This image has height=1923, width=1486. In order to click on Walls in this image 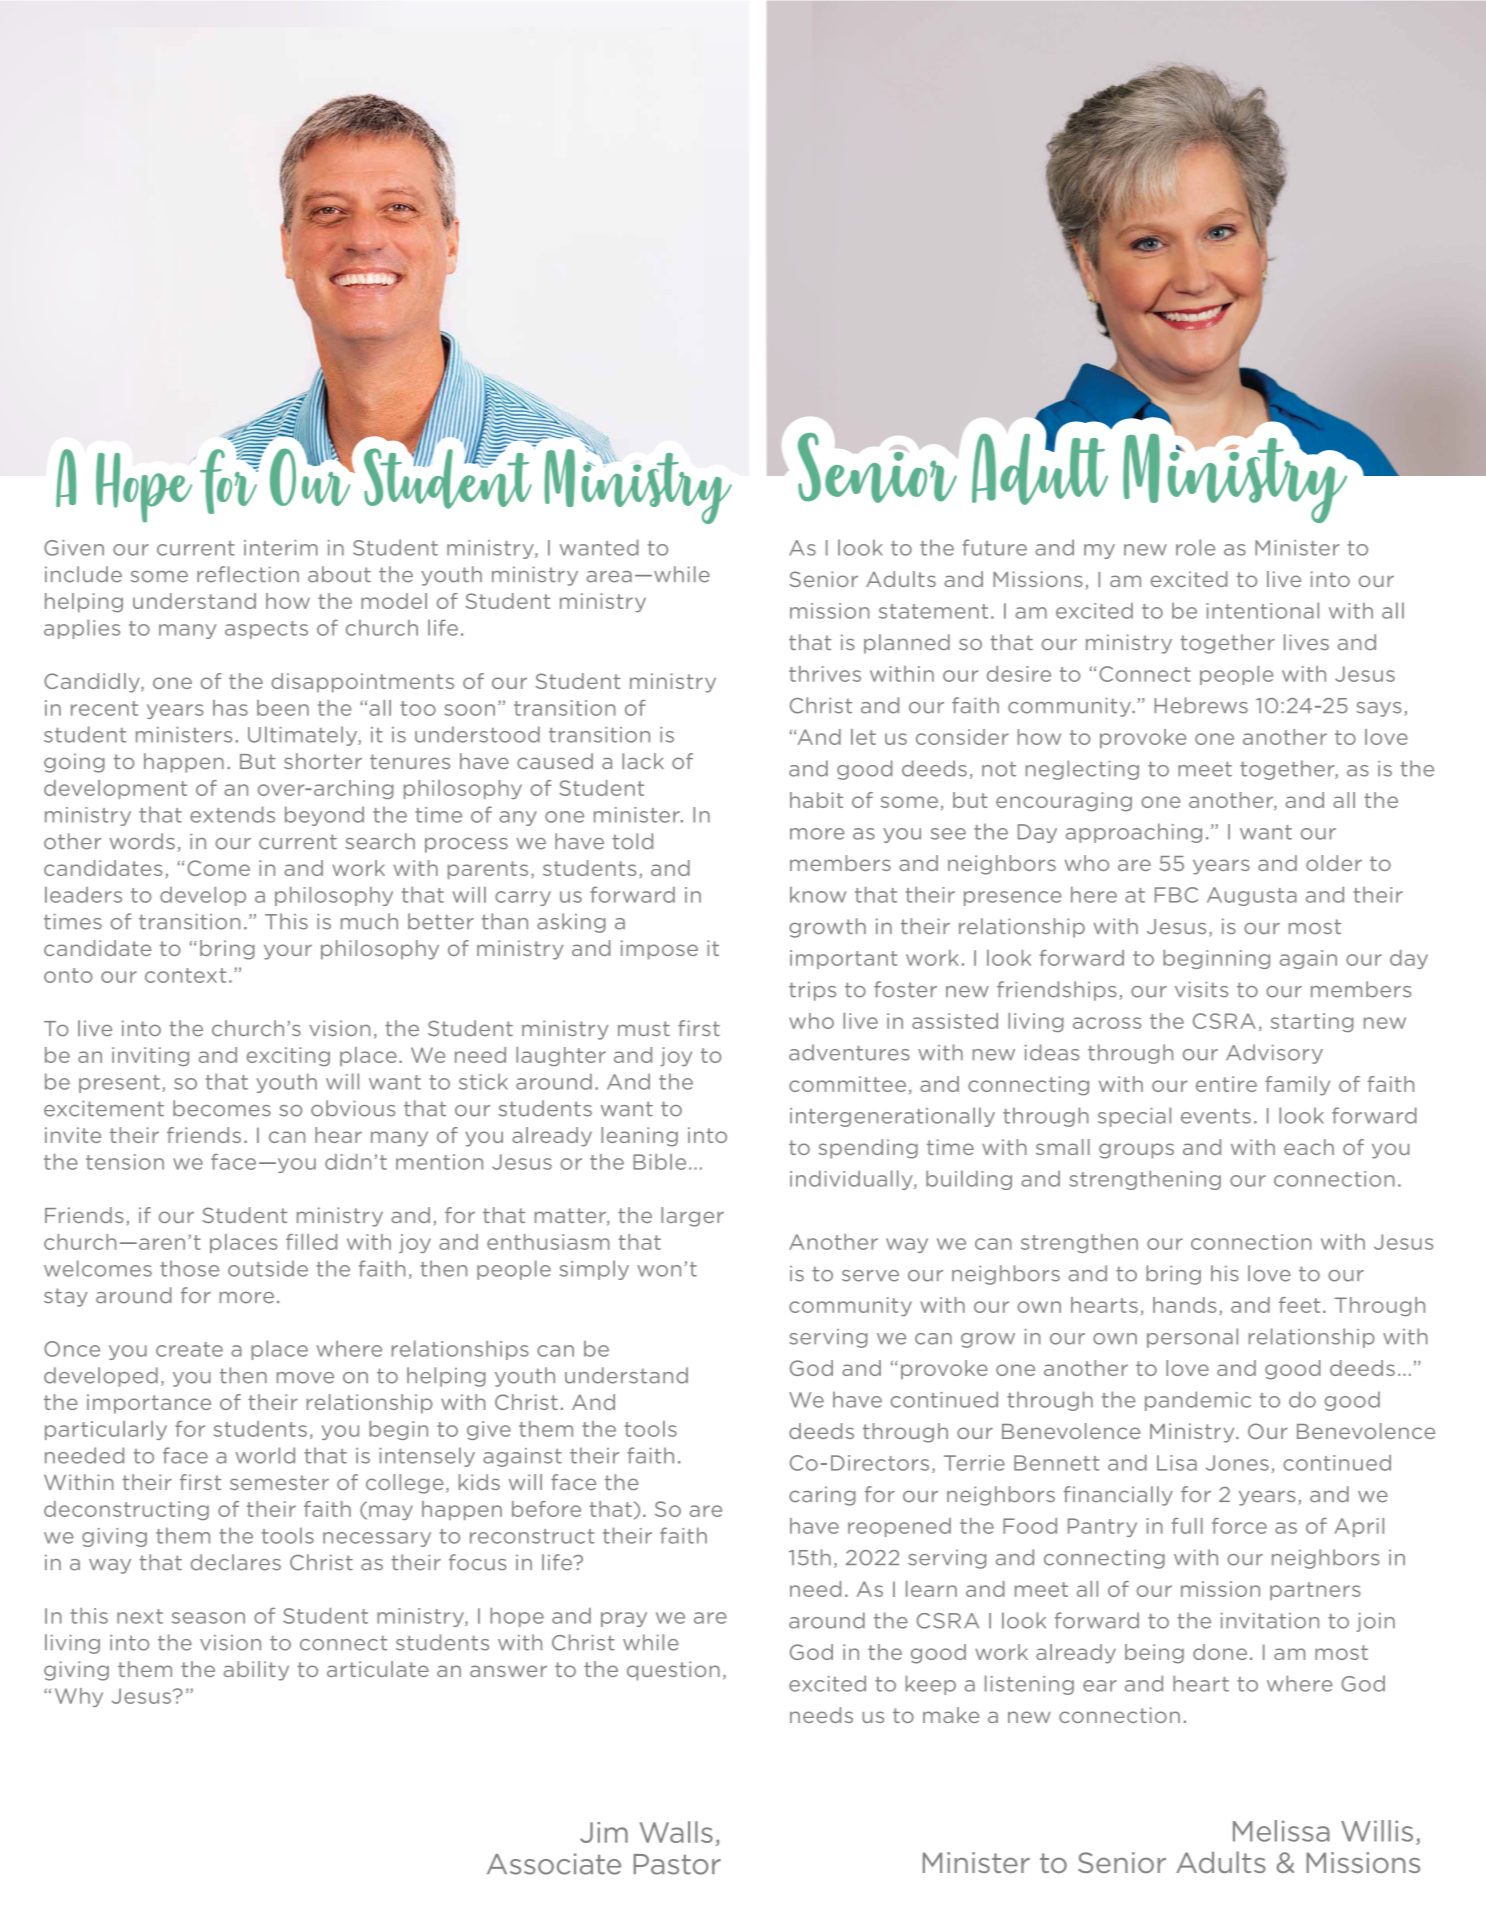, I will do `click(676, 1832)`.
